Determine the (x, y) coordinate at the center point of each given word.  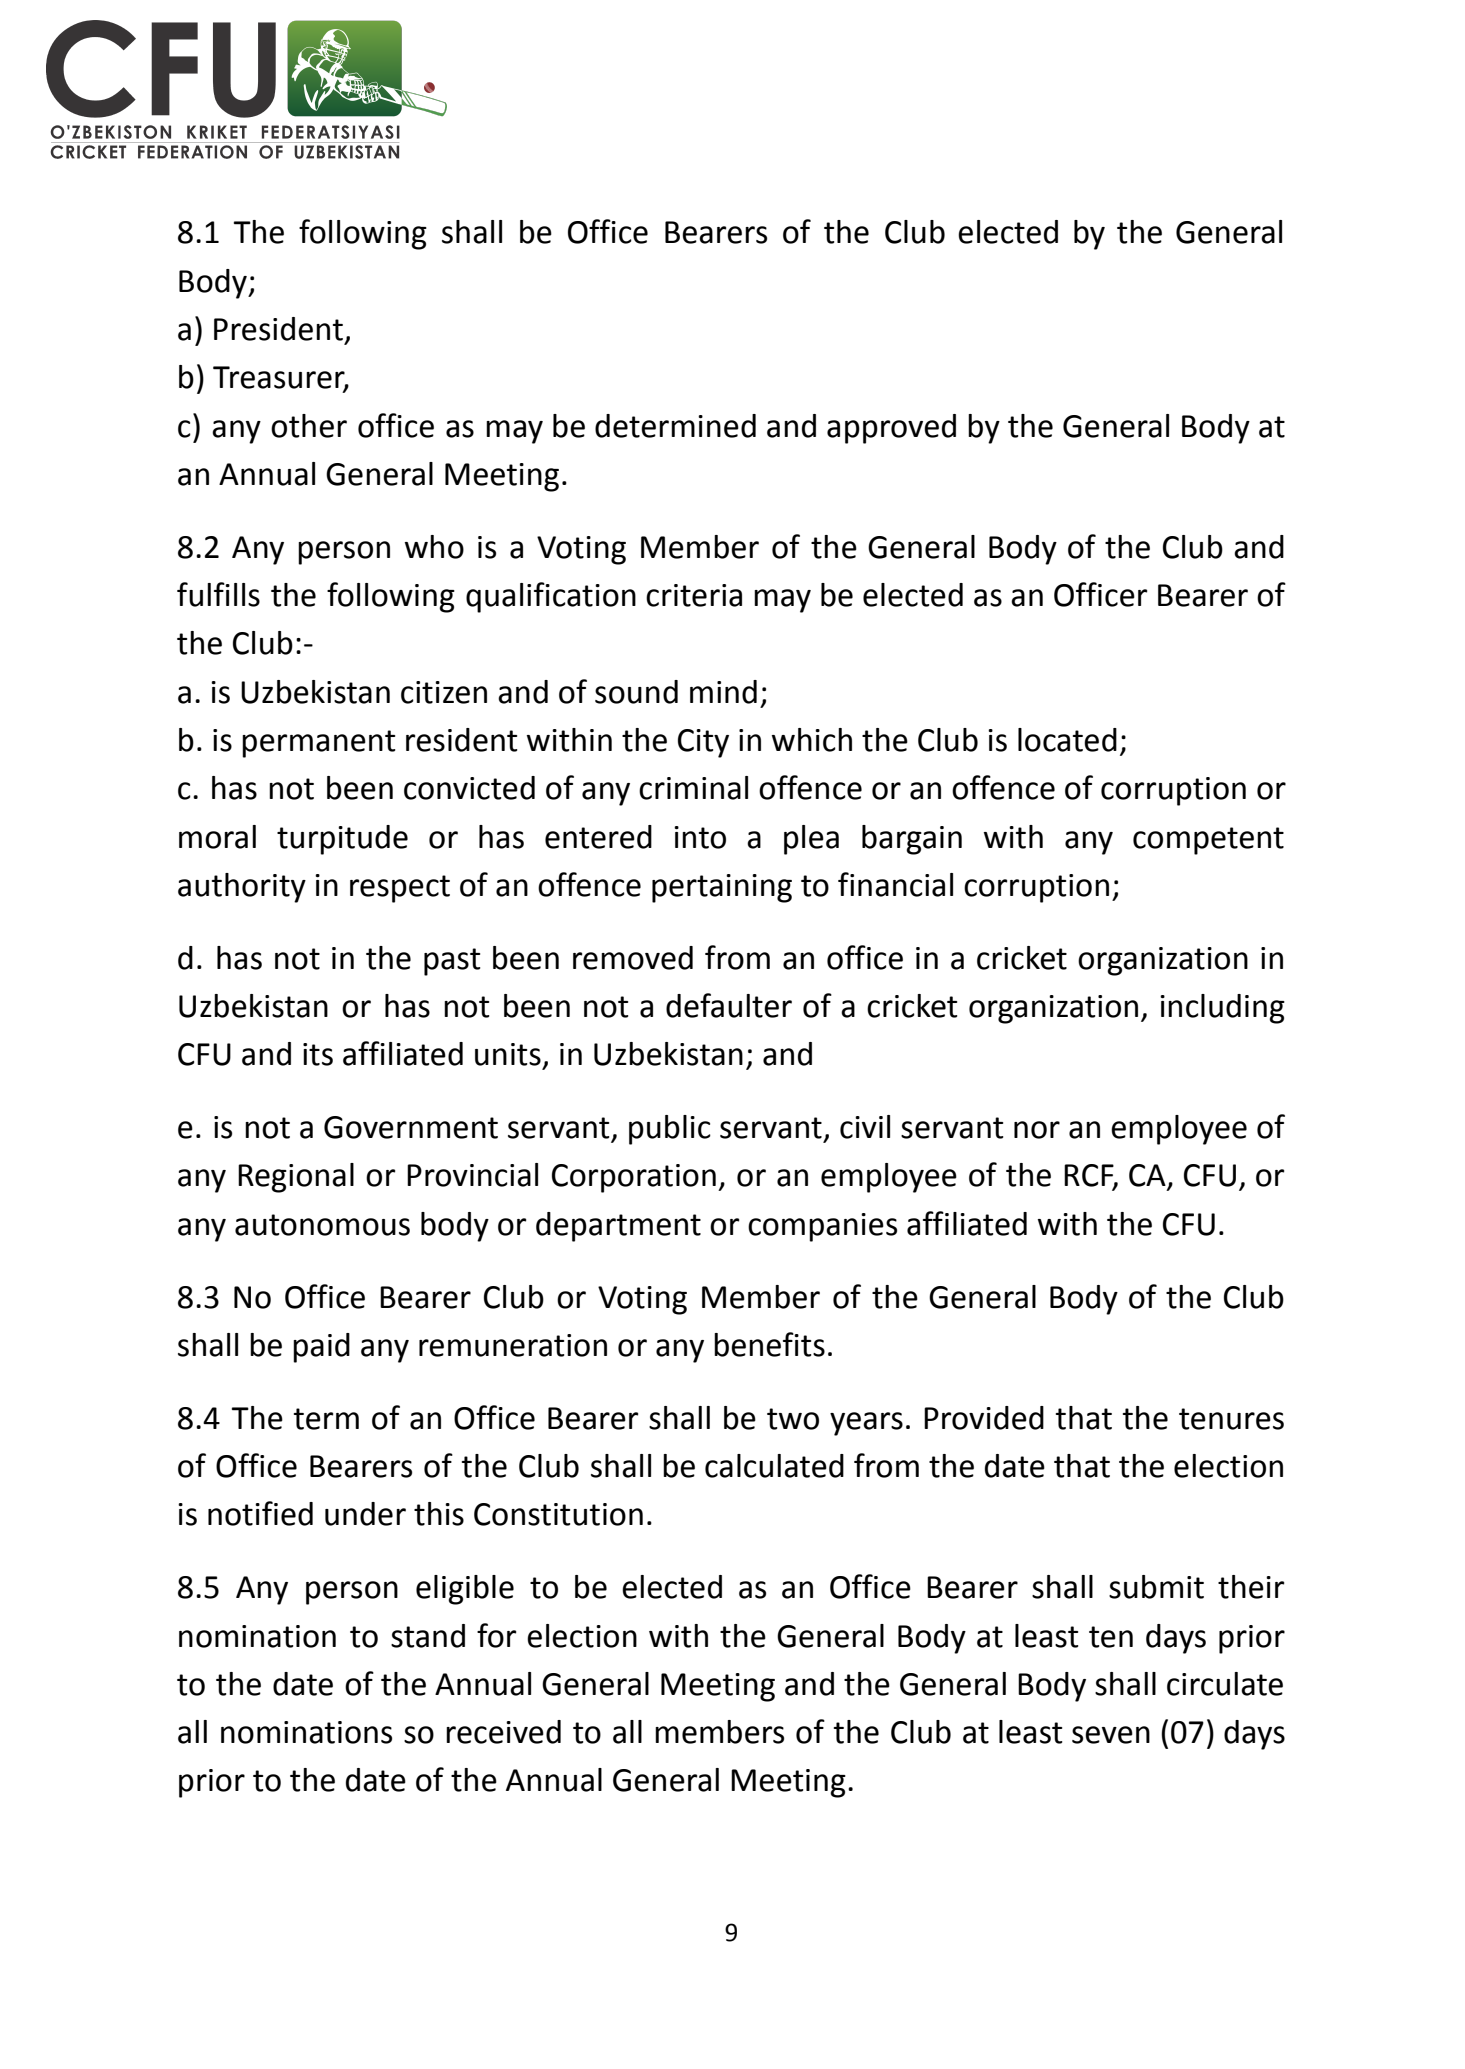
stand (428, 1636)
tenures (1231, 1419)
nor (1037, 1130)
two (793, 1419)
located (1067, 740)
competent (1208, 841)
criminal (693, 788)
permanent (318, 744)
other (309, 426)
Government (411, 1127)
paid (321, 1348)
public (670, 1130)
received (503, 1732)
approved (891, 429)
